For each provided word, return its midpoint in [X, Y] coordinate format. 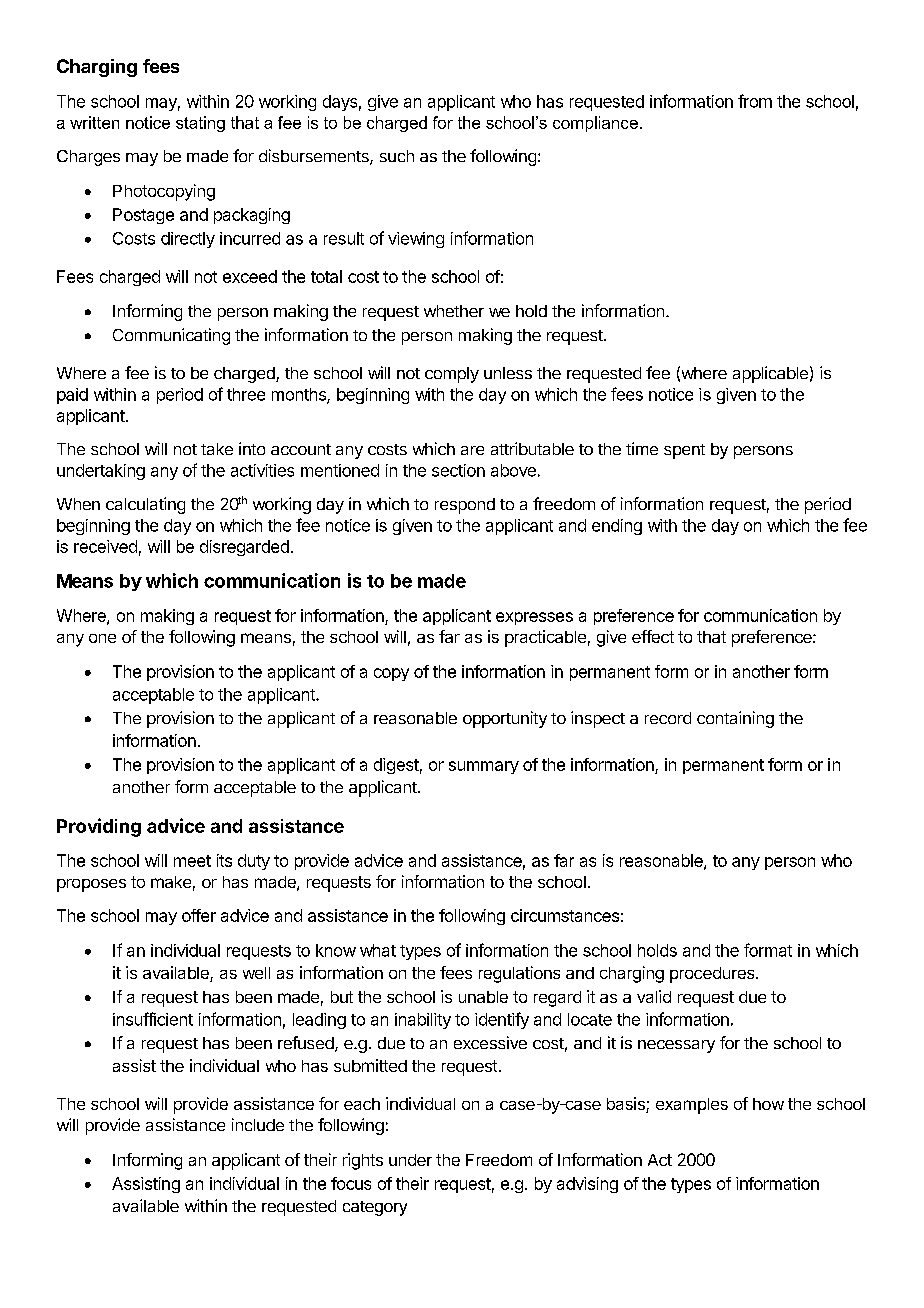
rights [363, 1161]
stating [200, 124]
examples [692, 1106]
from [755, 101]
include [258, 1124]
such [397, 156]
